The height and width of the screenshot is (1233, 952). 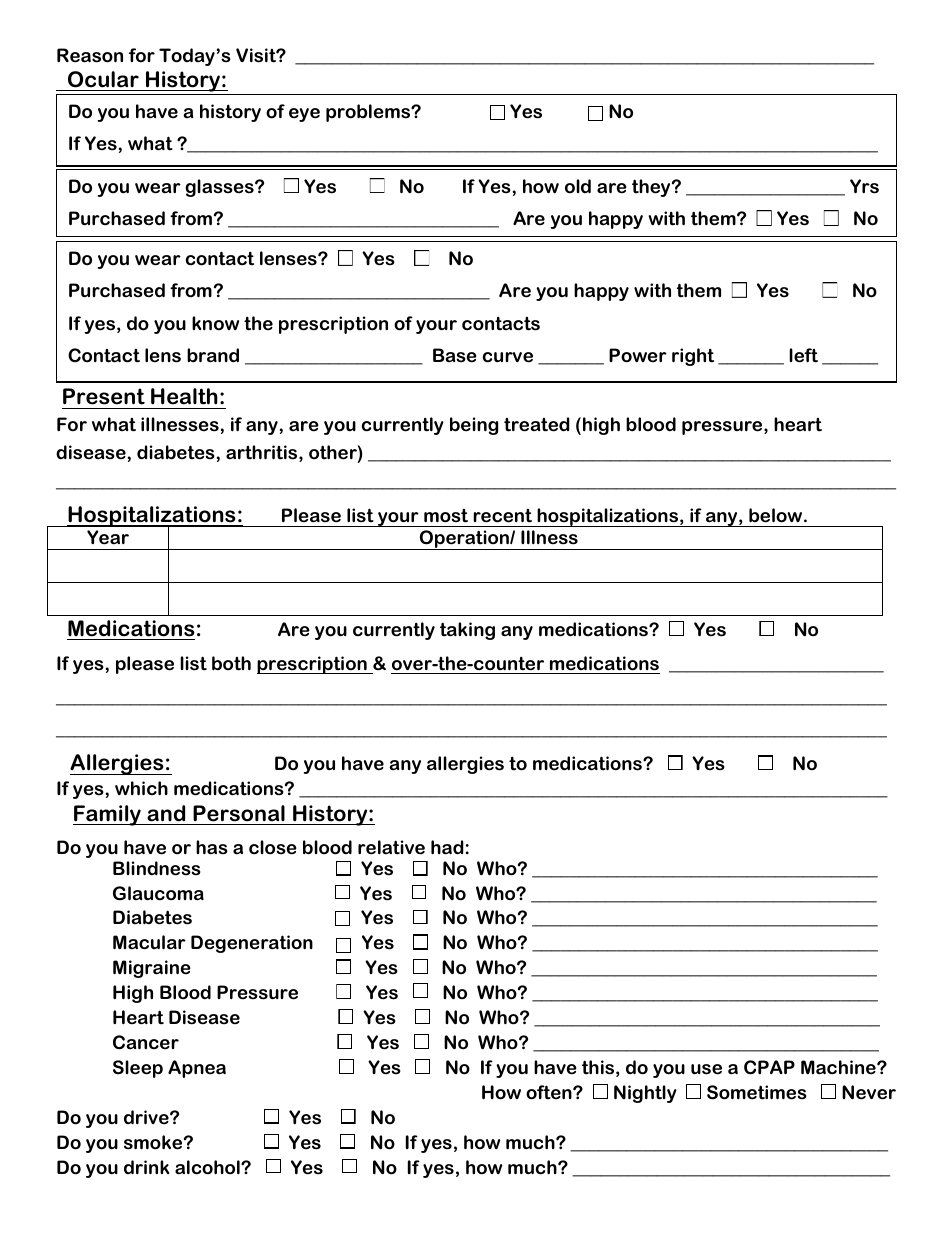 What do you see at coordinates (467, 631) in the screenshot?
I see `taking` at bounding box center [467, 631].
